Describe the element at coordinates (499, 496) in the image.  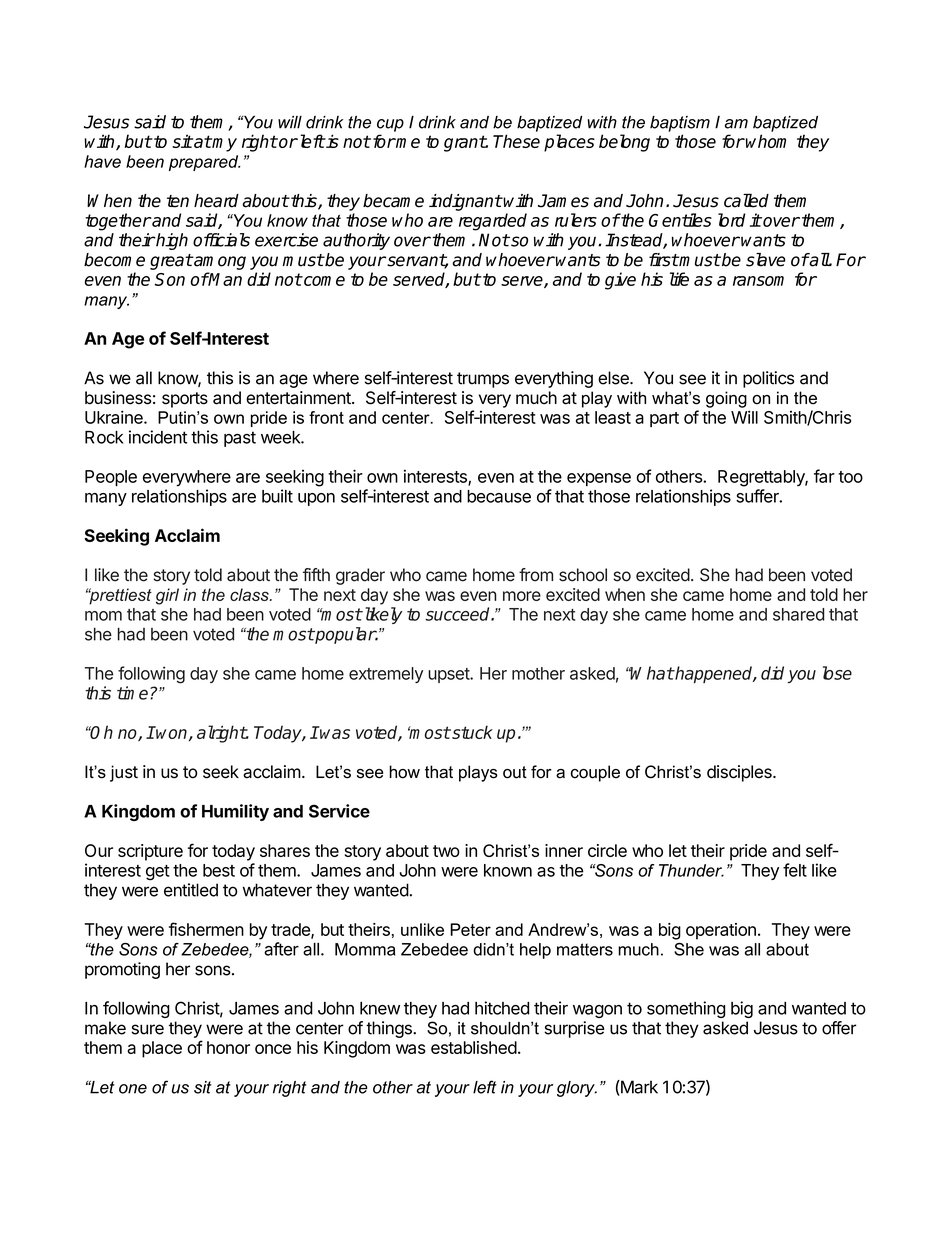
I see `because` at that location.
